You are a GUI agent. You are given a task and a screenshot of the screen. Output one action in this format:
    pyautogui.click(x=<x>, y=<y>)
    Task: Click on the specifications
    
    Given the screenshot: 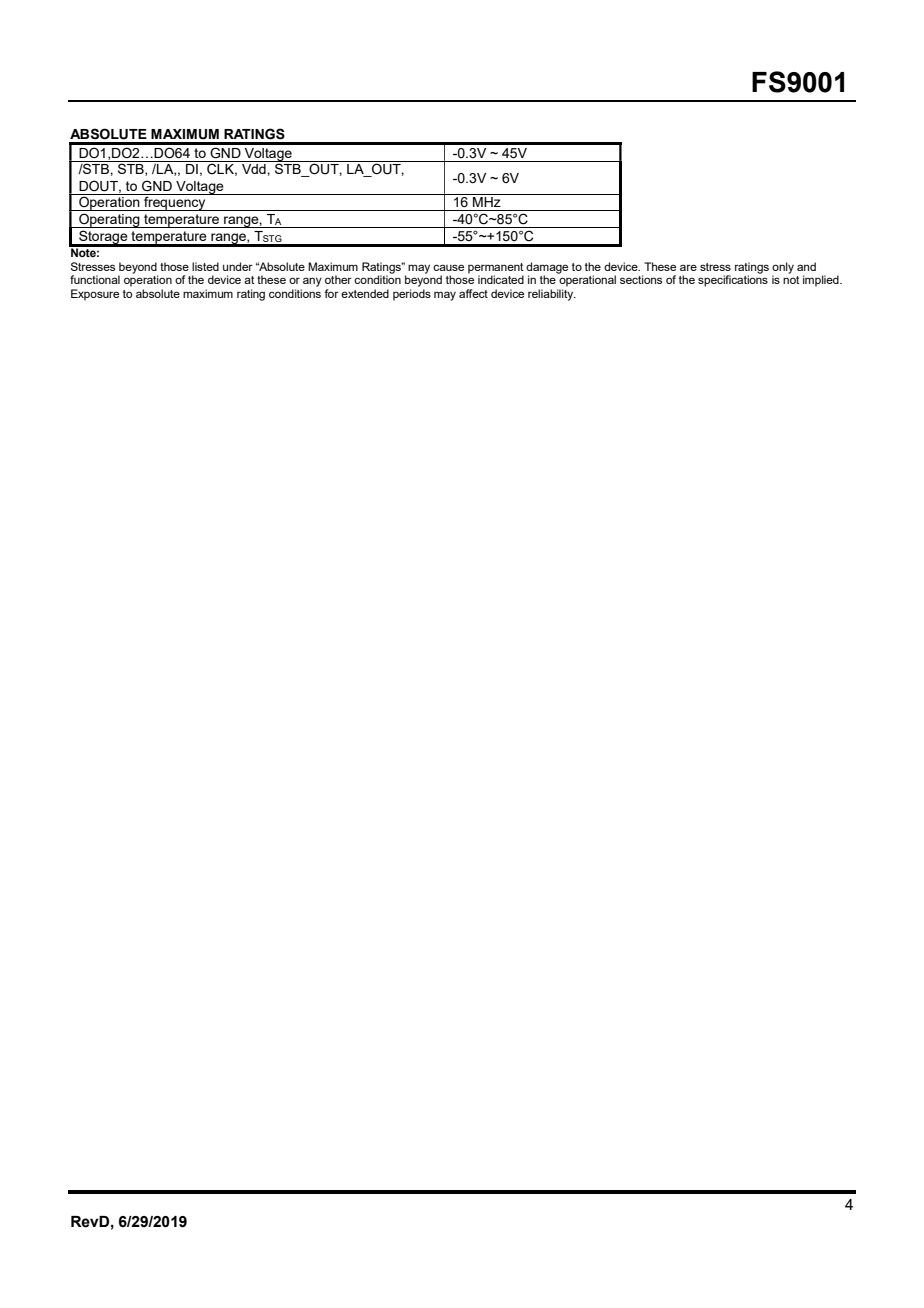 What is the action you would take?
    pyautogui.click(x=733, y=280)
